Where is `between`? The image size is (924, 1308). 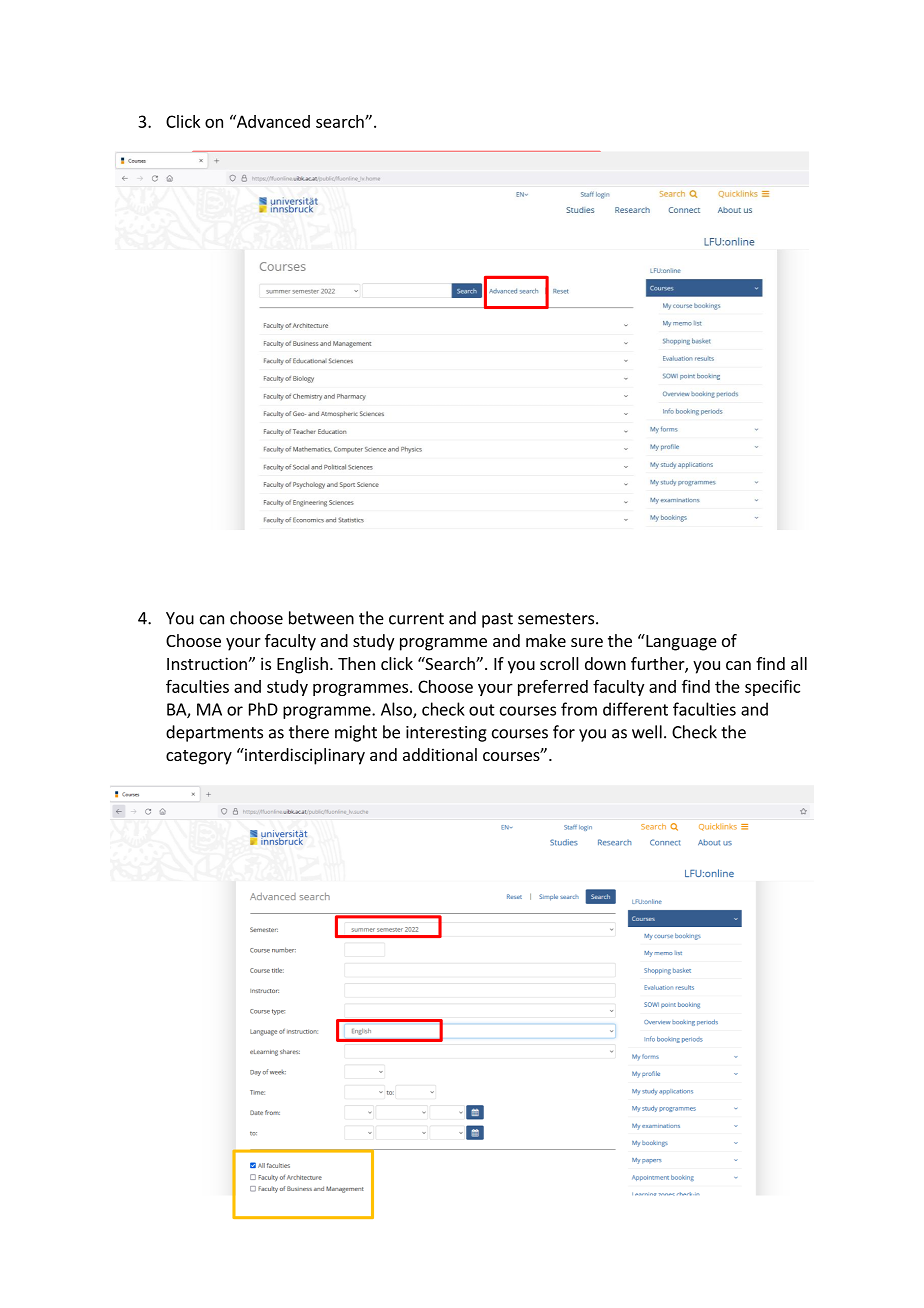
between is located at coordinates (321, 618).
